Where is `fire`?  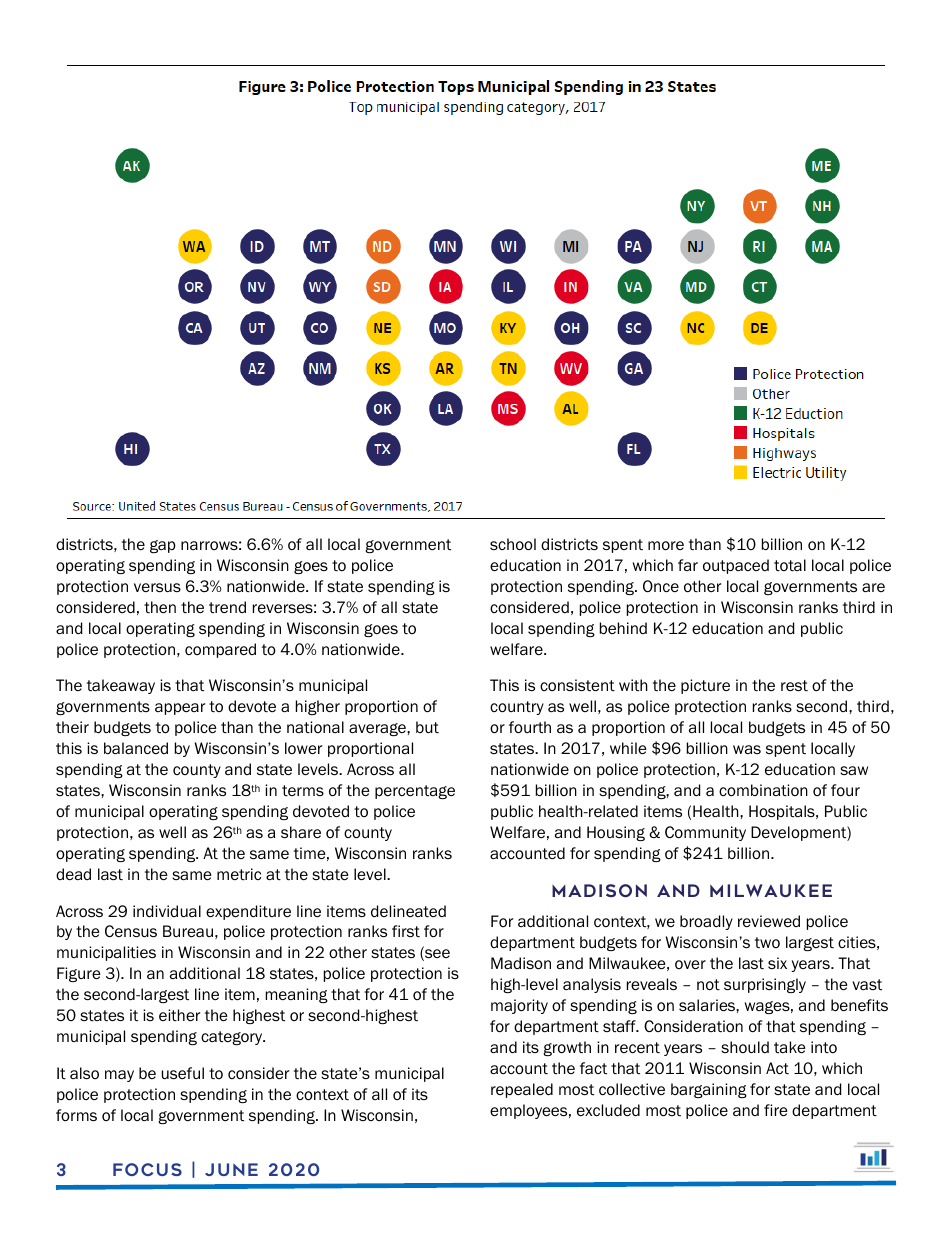 fire is located at coordinates (776, 1110).
